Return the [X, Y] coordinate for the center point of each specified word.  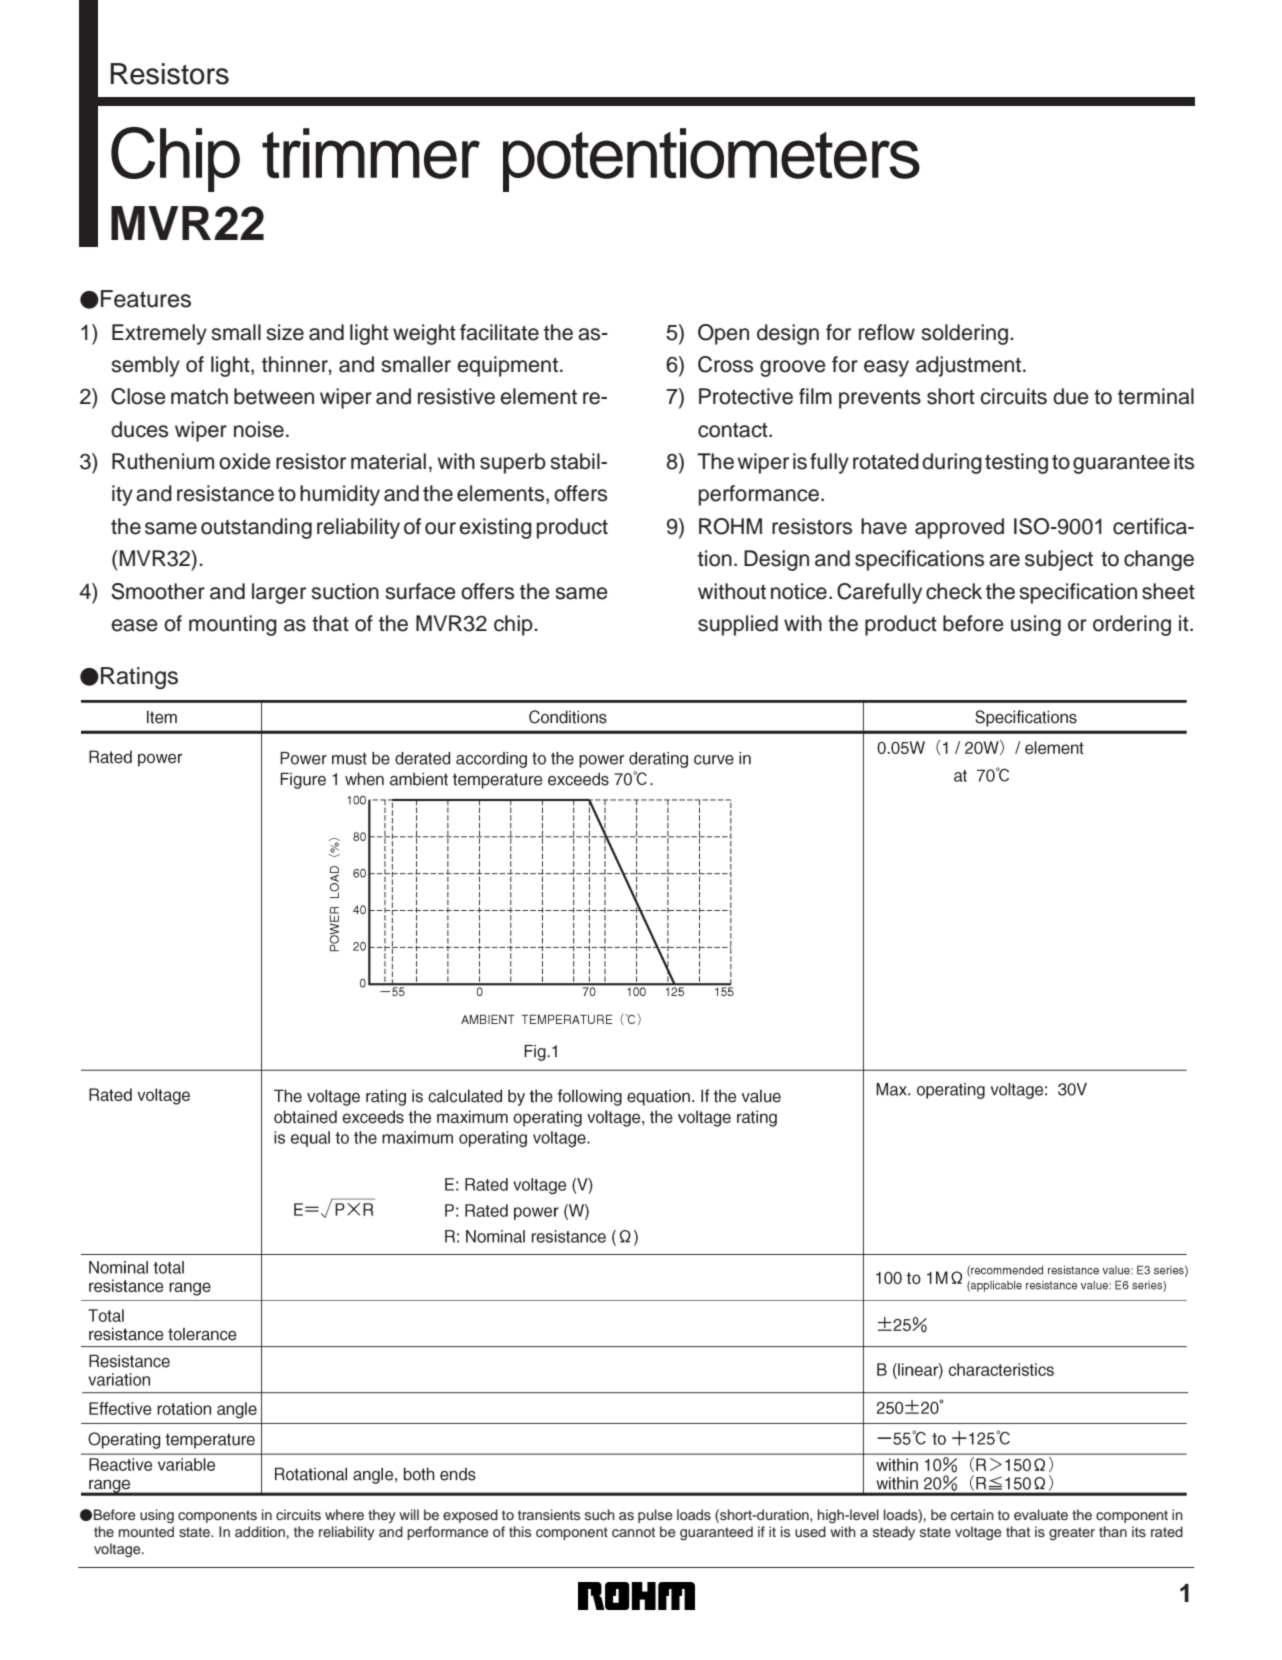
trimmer [371, 153]
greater [1072, 1533]
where [344, 1514]
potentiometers [711, 160]
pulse [655, 1516]
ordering [1132, 625]
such [600, 1514]
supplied [738, 625]
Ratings [139, 678]
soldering [966, 334]
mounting [233, 625]
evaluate [1041, 1514]
